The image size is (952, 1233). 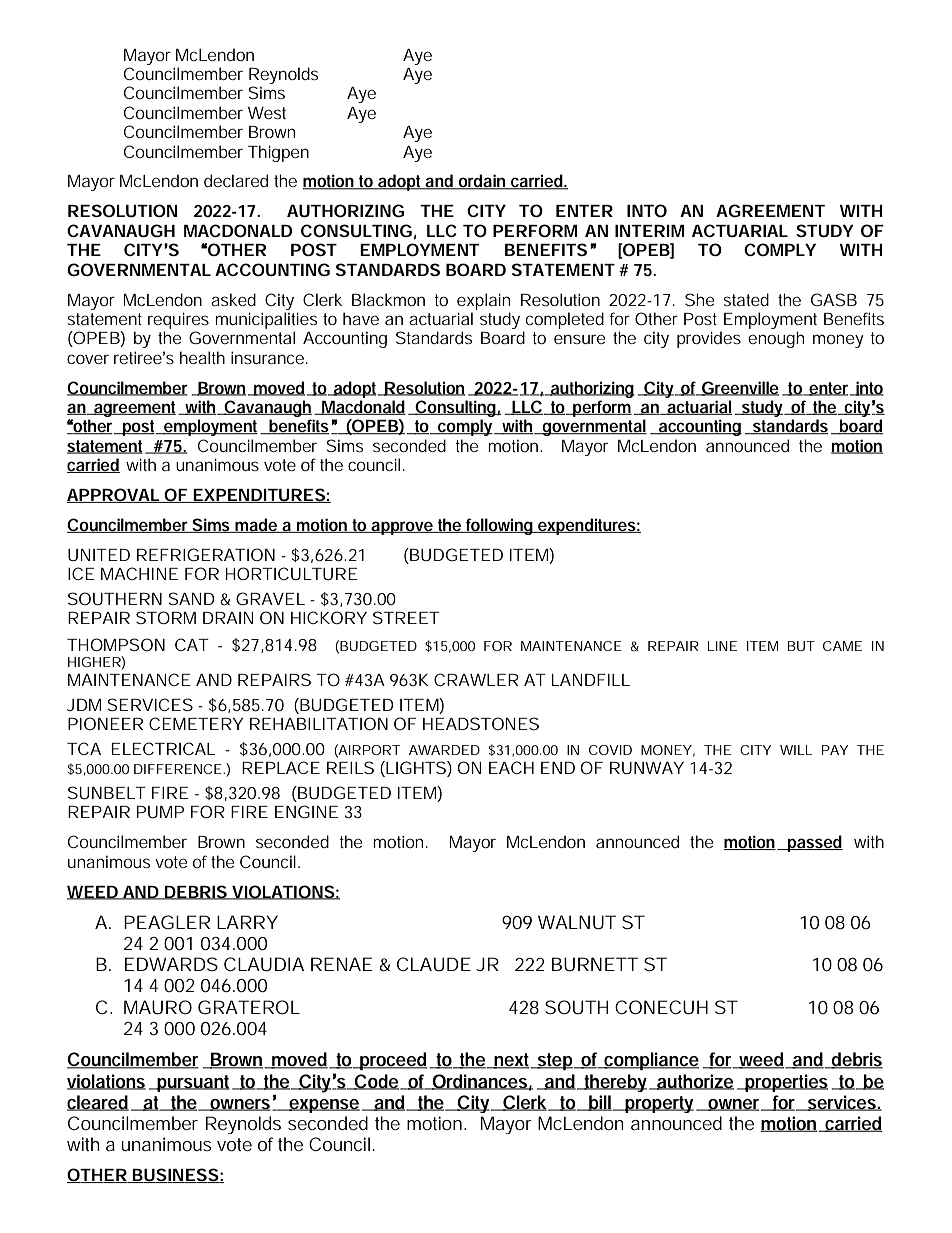 What do you see at coordinates (476, 679) in the screenshot?
I see `CRAWLER` at bounding box center [476, 679].
